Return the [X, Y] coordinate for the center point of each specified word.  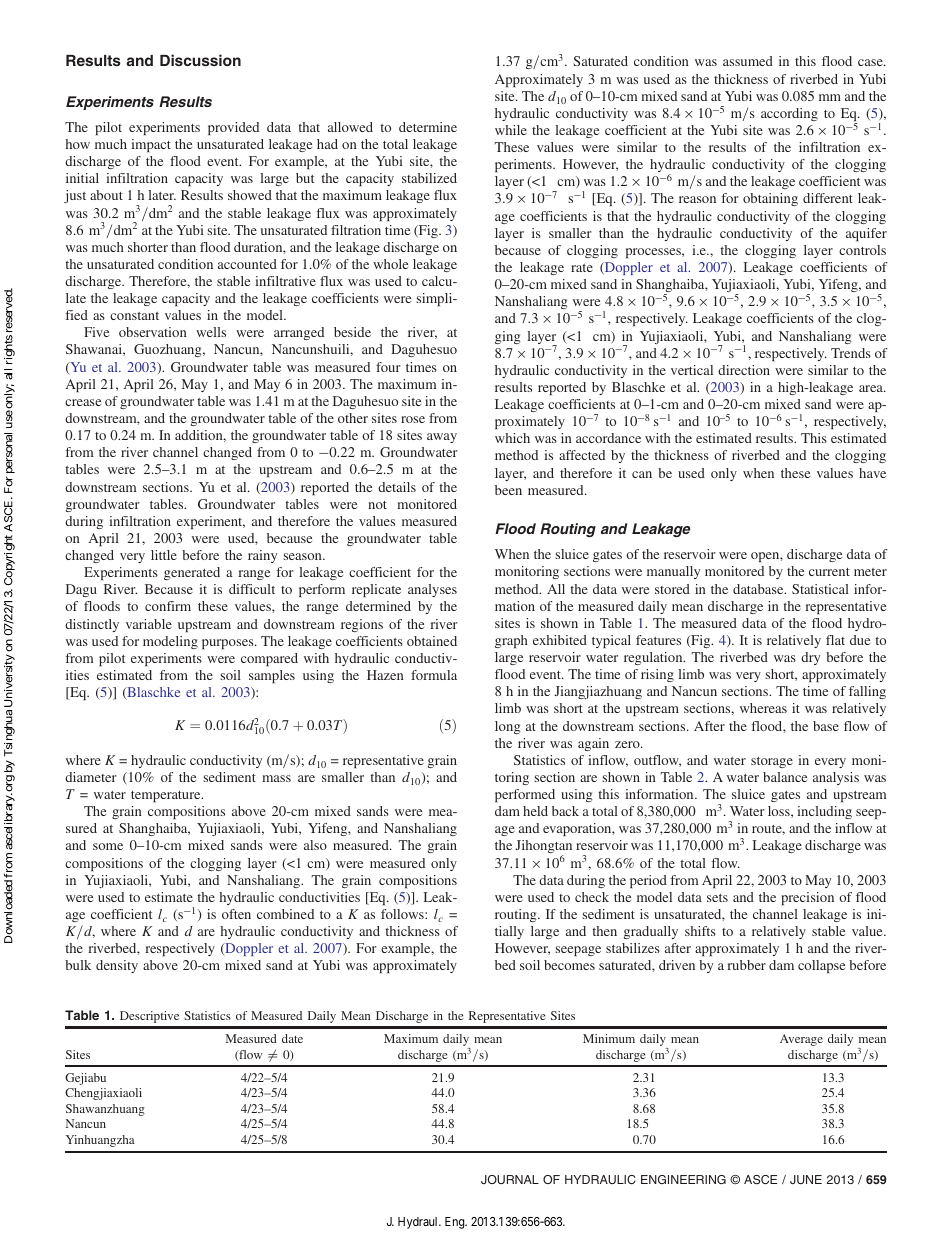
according [789, 114]
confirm [168, 606]
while [511, 130]
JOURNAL [510, 1179]
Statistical [820, 589]
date [292, 1038]
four [388, 367]
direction [744, 370]
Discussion [200, 60]
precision [808, 898]
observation [153, 332]
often [236, 914]
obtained [432, 641]
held [535, 811]
